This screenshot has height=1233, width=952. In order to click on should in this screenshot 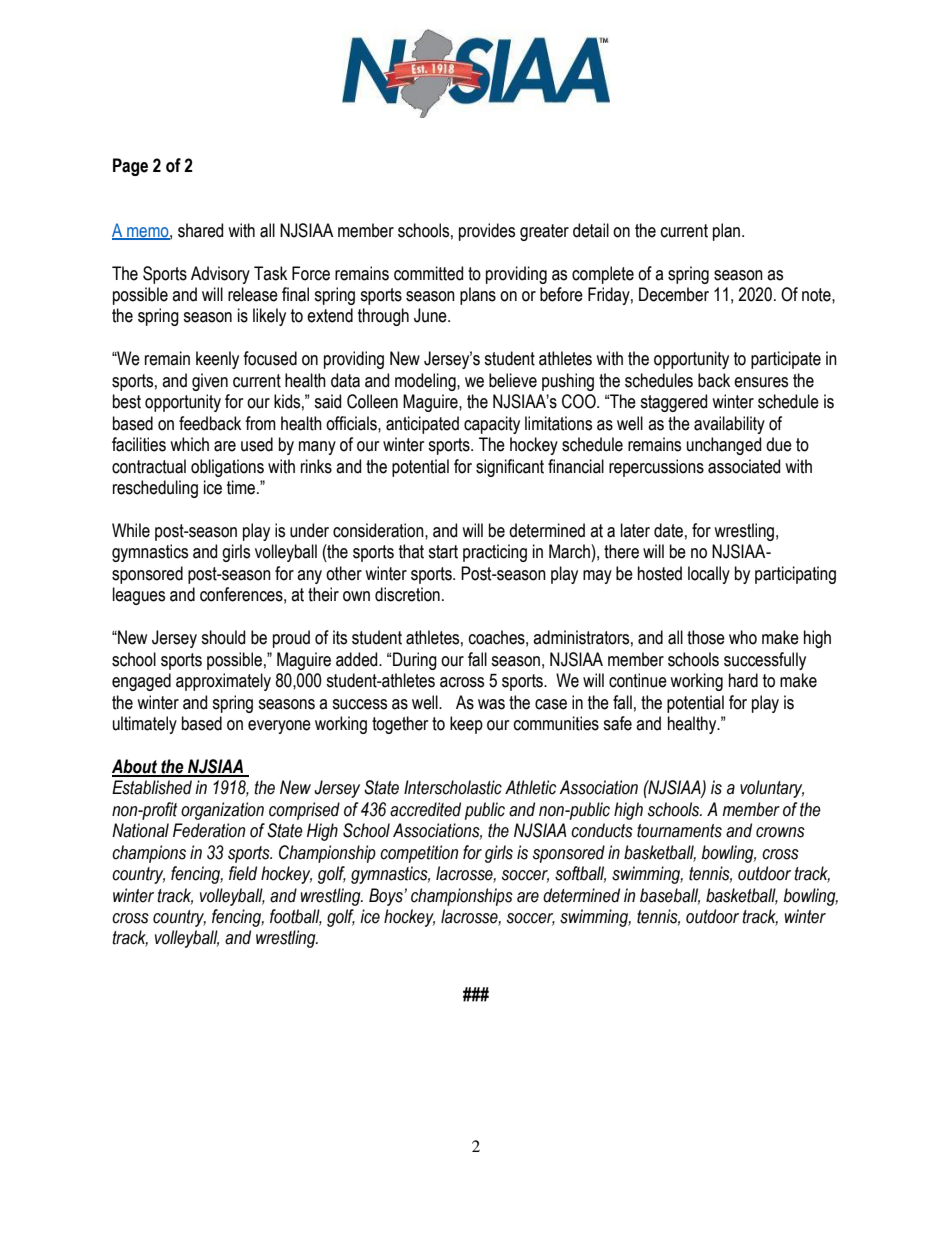, I will do `click(223, 637)`.
